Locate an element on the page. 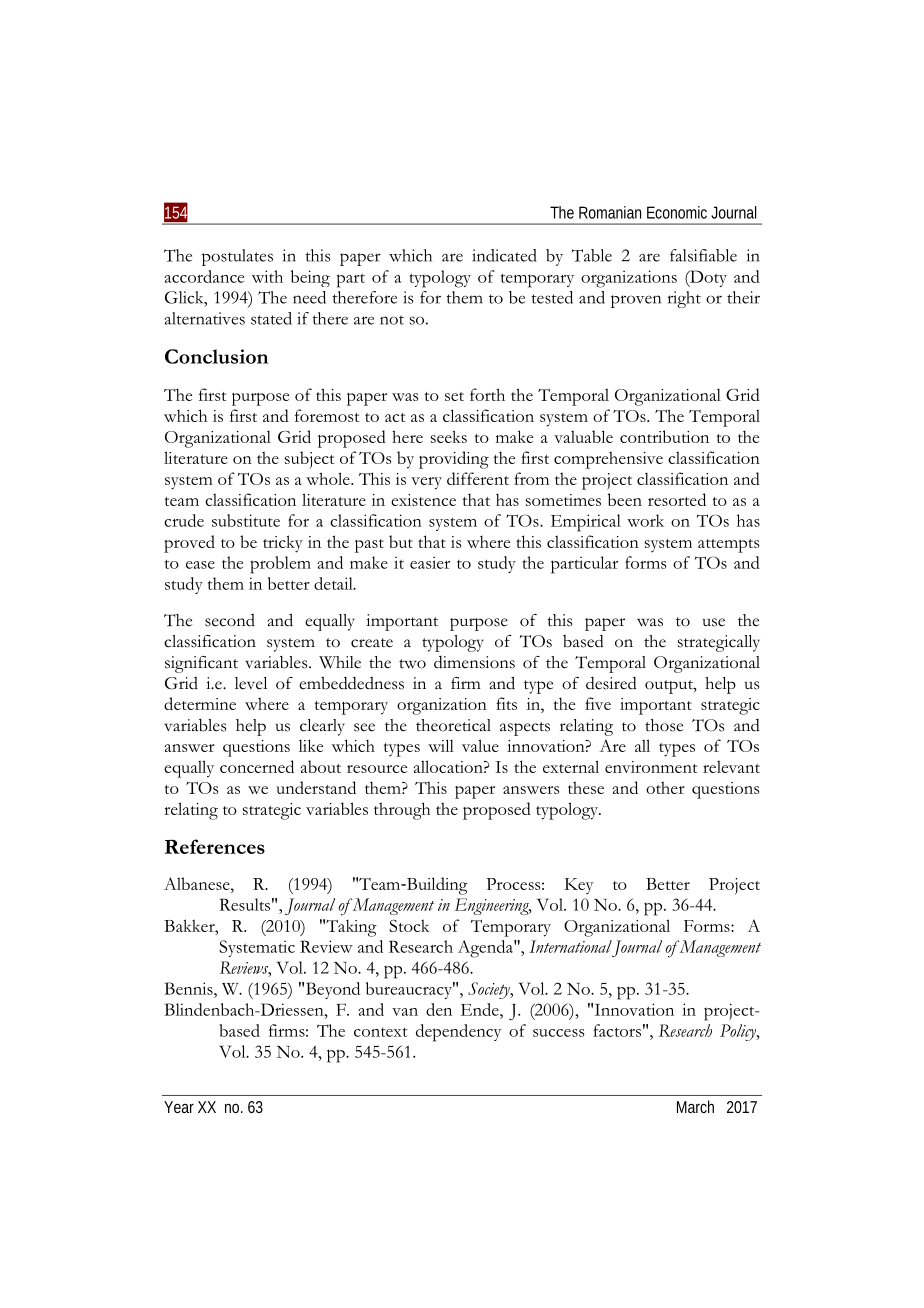  use is located at coordinates (714, 622).
